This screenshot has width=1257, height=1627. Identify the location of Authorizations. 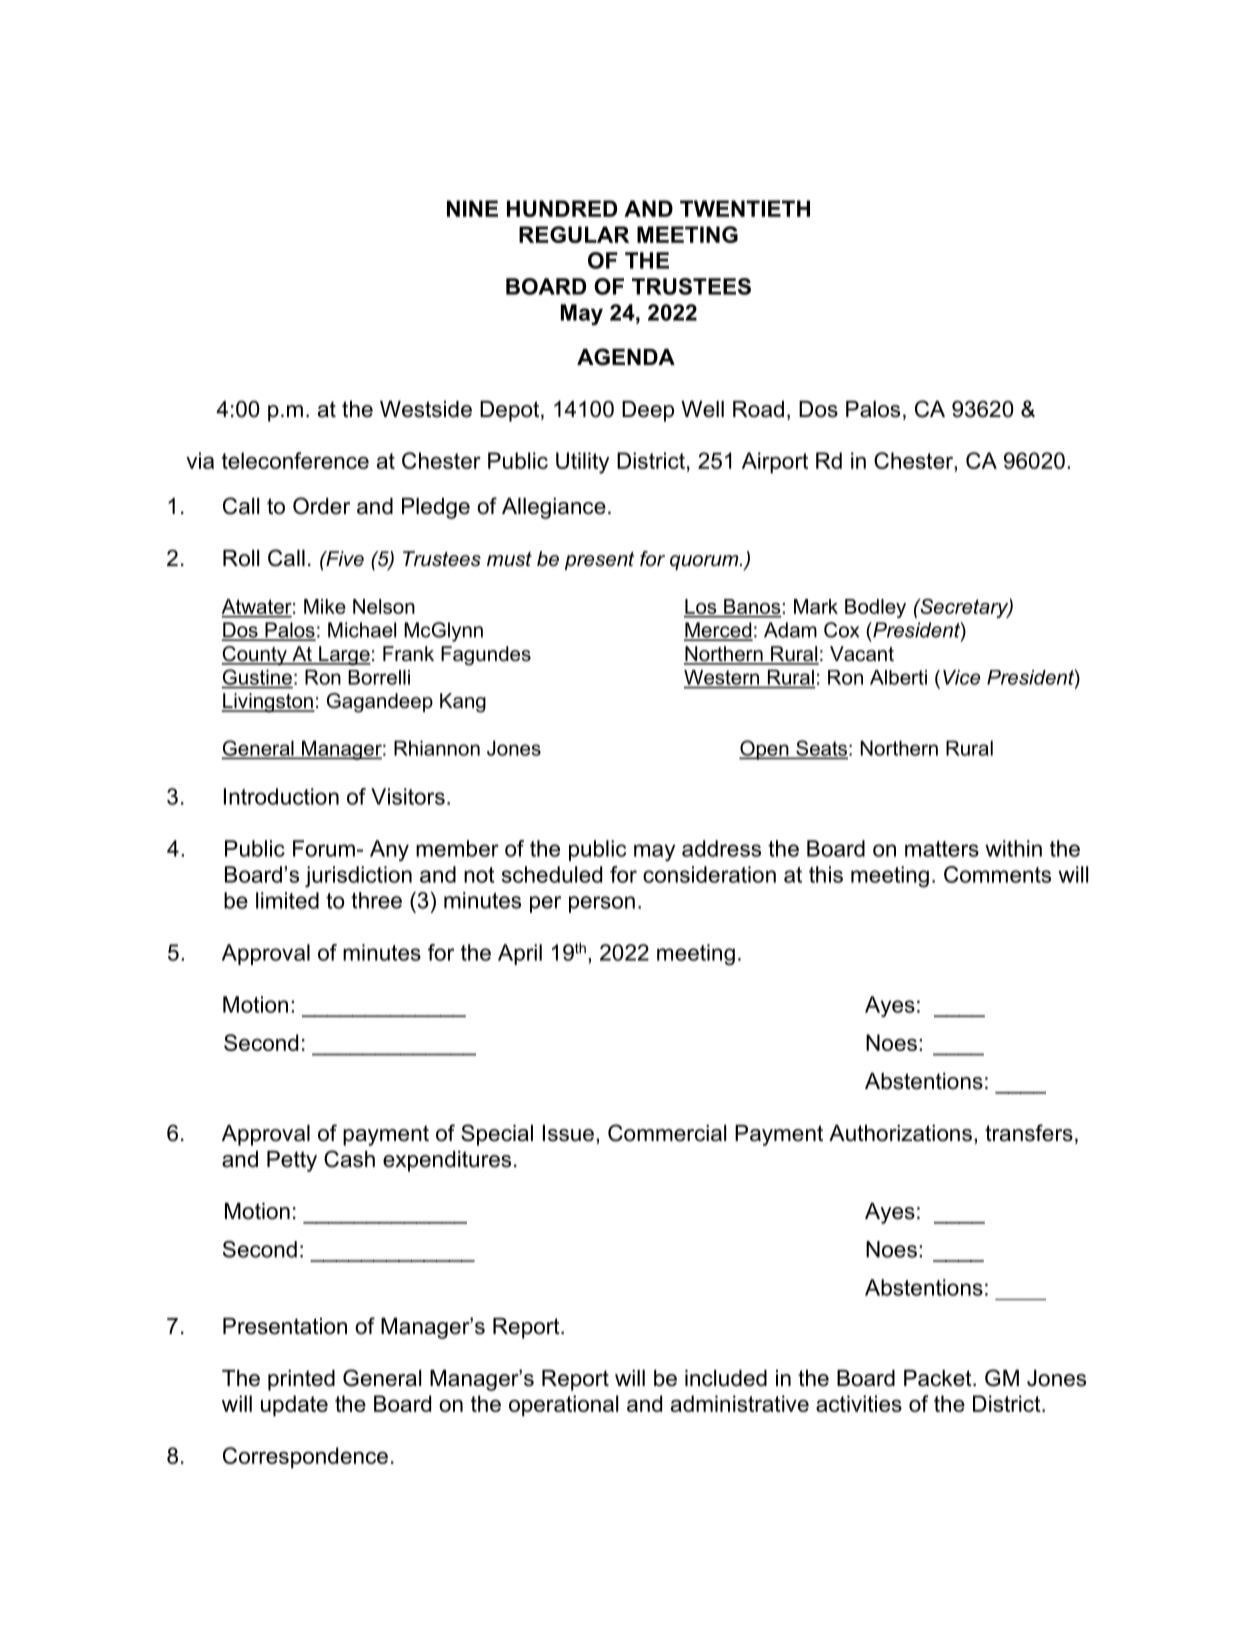
(900, 1133).
